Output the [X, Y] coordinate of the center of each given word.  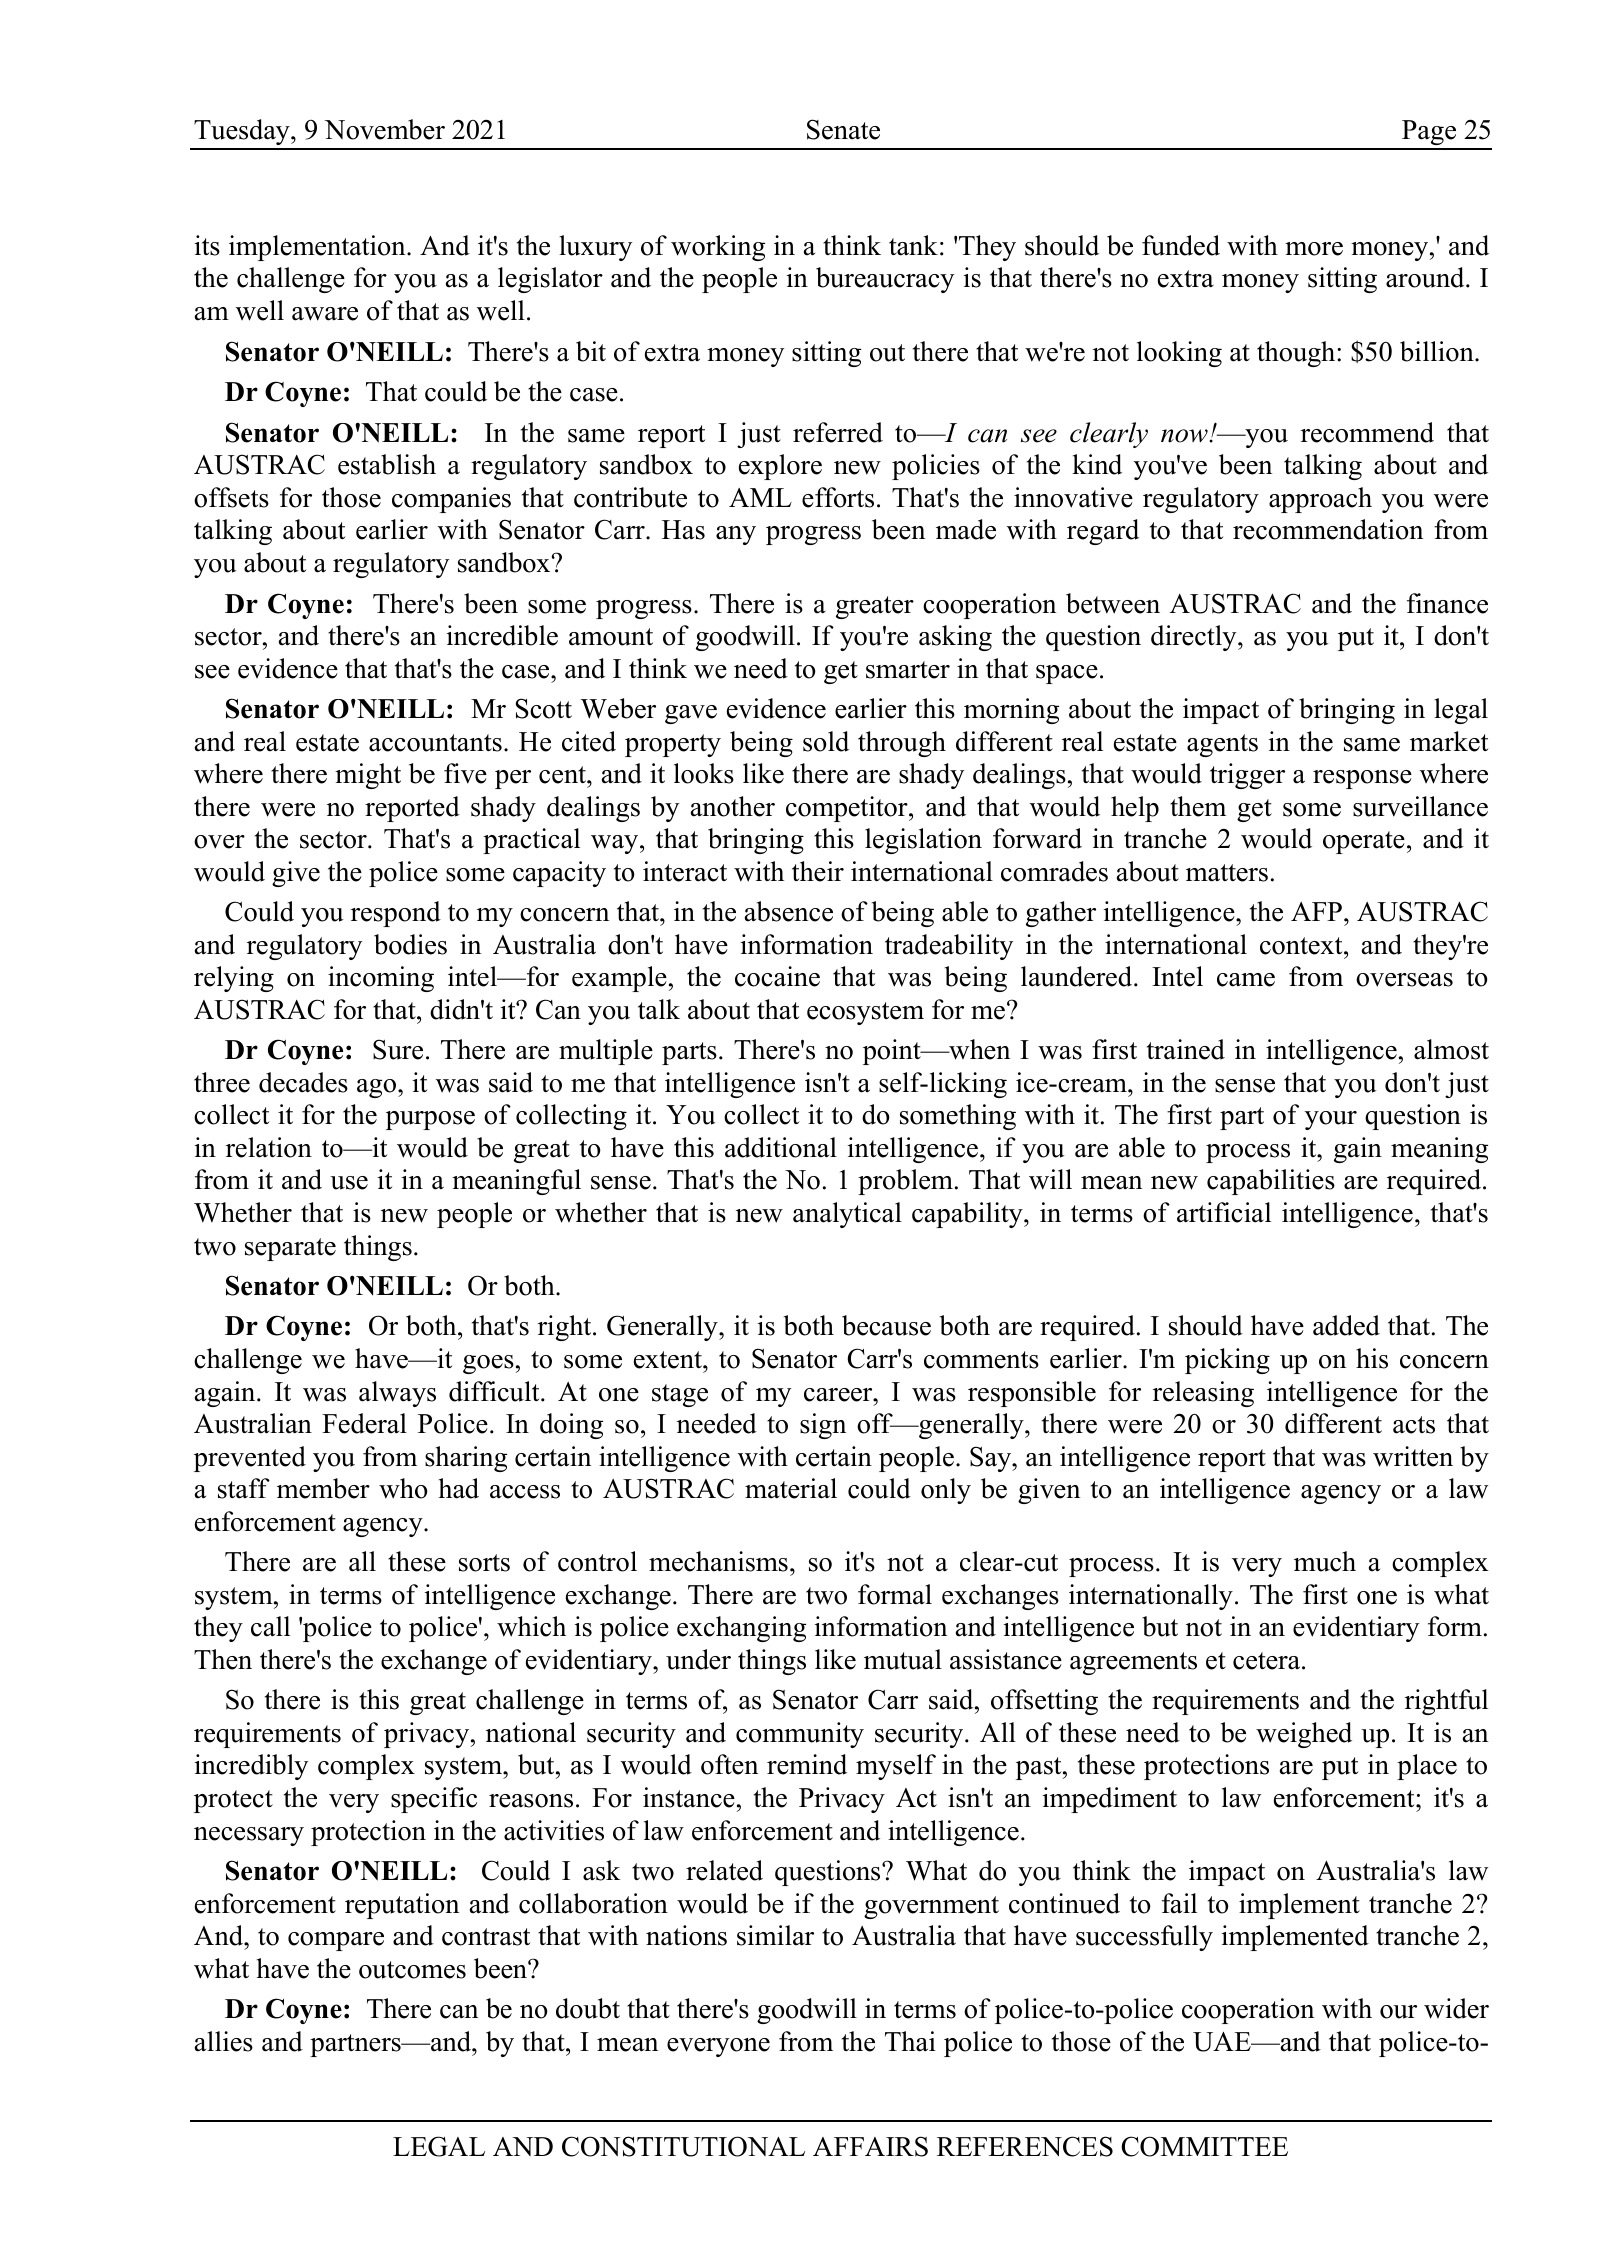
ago [378, 1088]
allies [224, 2041]
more [1314, 249]
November [384, 129]
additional [781, 1147]
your [1331, 1120]
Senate [843, 129]
